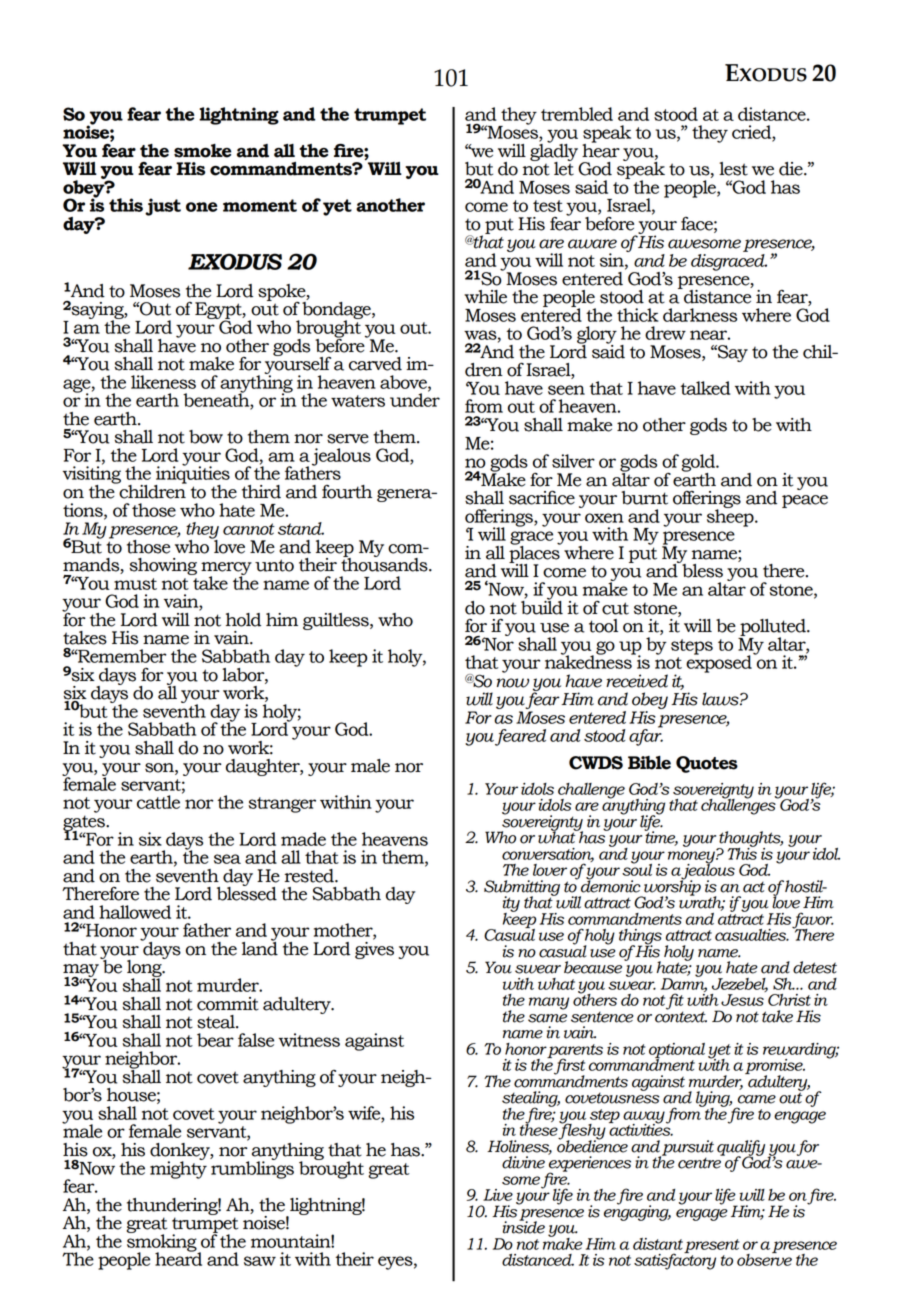  Describe the element at coordinates (733, 169) in the screenshot. I see `lest` at that location.
